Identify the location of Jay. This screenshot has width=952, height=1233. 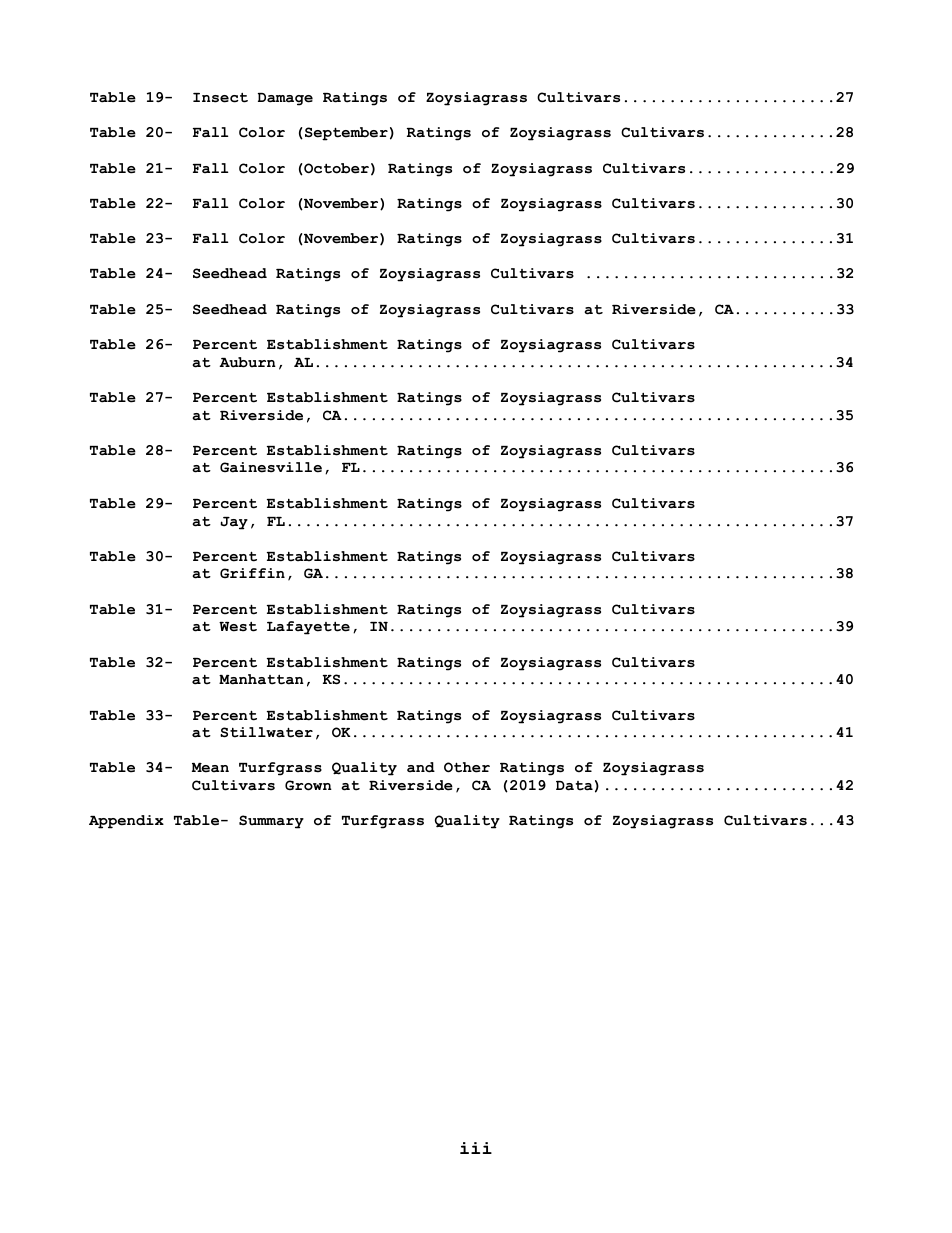
(234, 523).
